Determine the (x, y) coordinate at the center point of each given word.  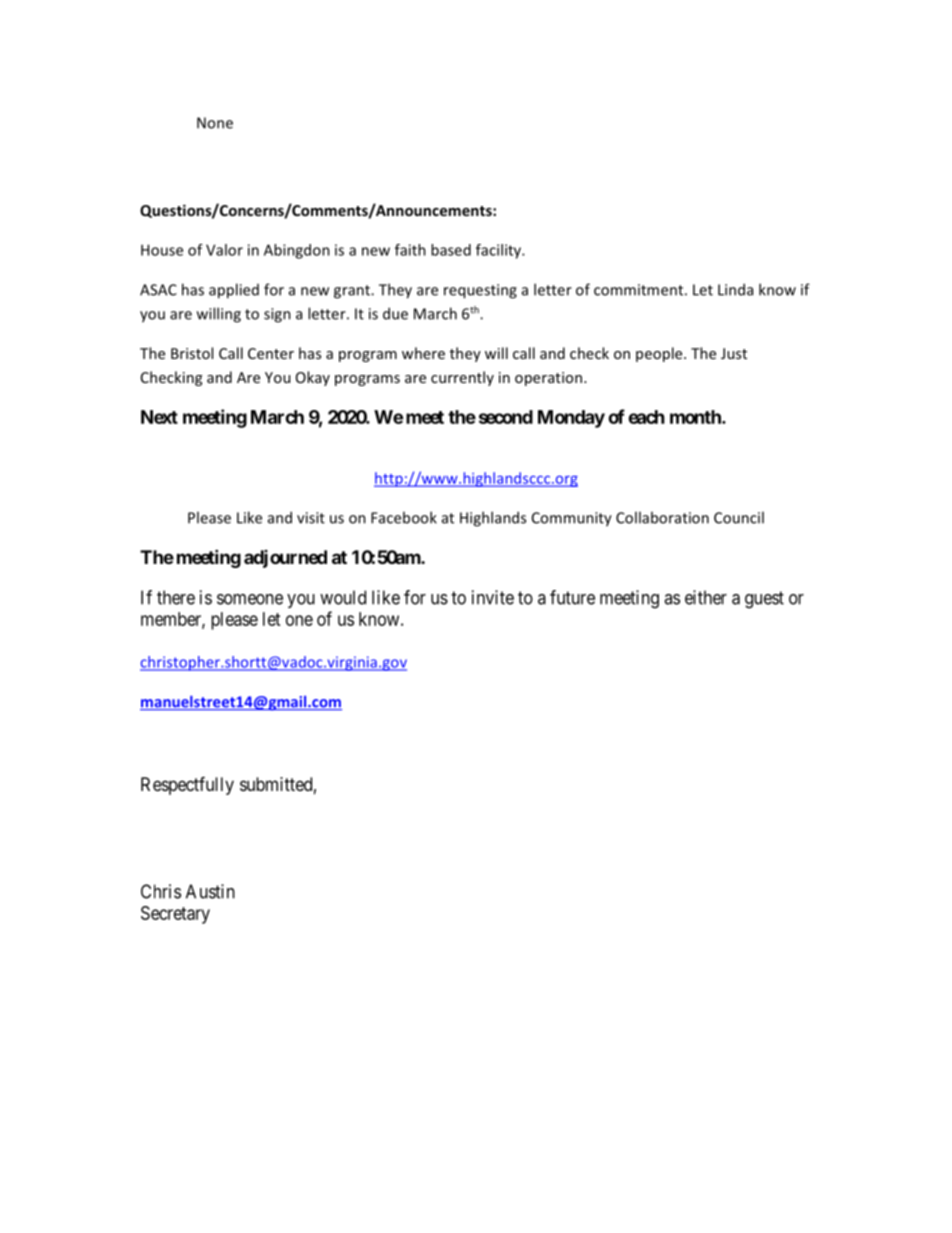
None (215, 123)
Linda (735, 289)
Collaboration (662, 517)
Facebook (404, 517)
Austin (210, 891)
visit (311, 518)
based (451, 250)
